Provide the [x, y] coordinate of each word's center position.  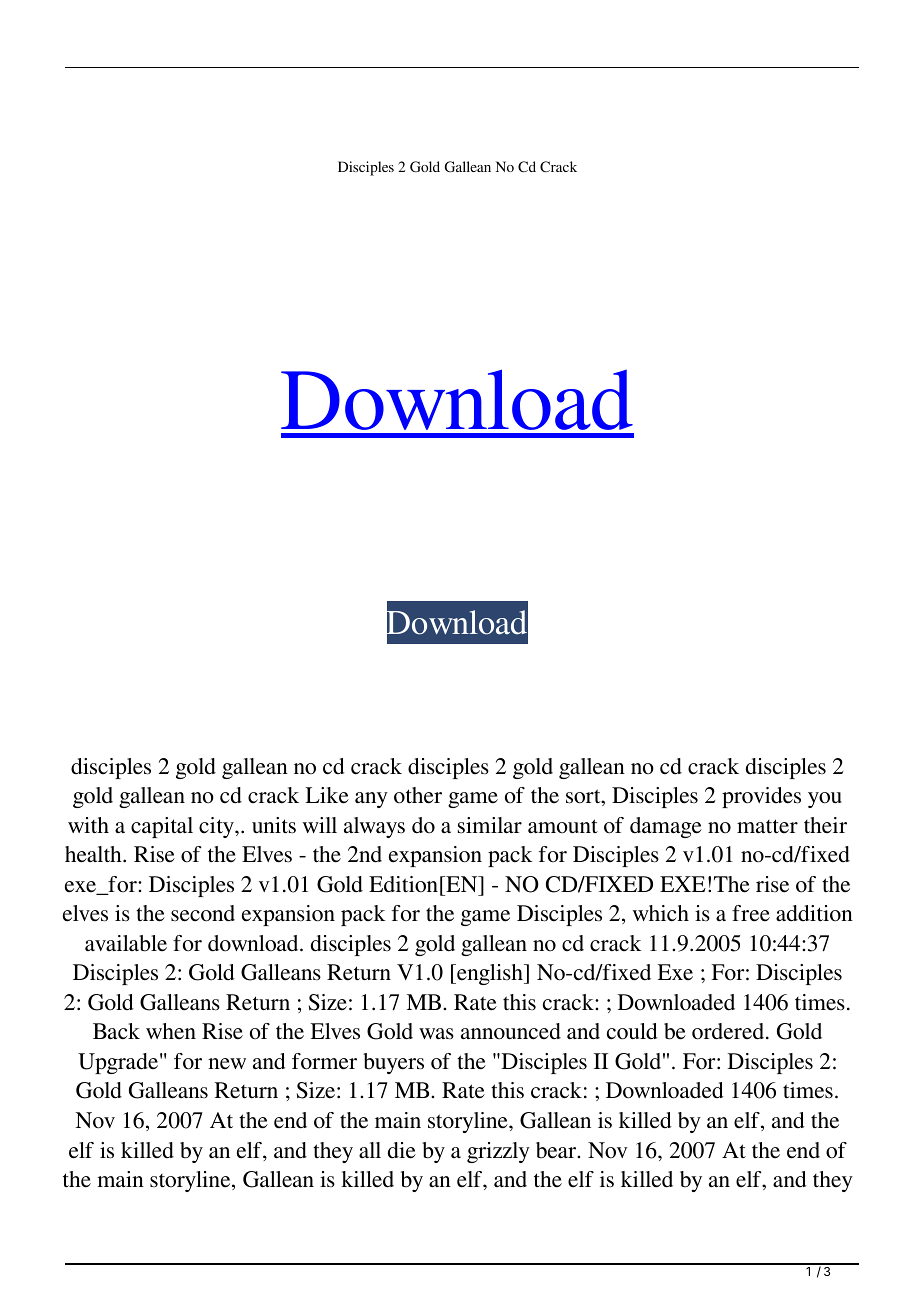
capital [162, 827]
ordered [729, 1031]
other [418, 795]
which [661, 913]
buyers [393, 1063]
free [751, 913]
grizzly [498, 1152]
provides [761, 797]
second [203, 913]
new [227, 1064]
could [632, 1031]
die [402, 1150]
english [490, 974]
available [126, 943]
